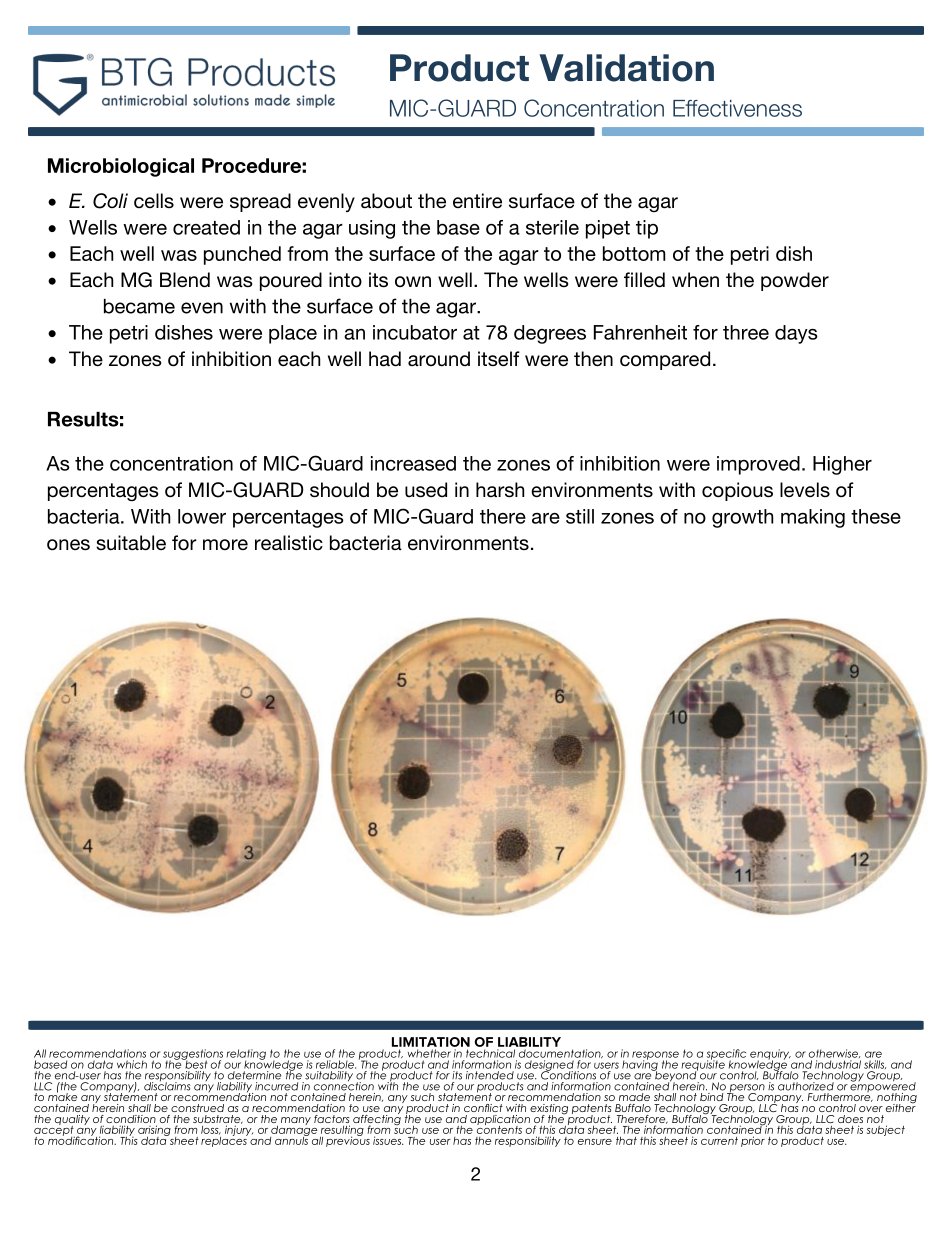  I want to click on suitable, so click(131, 543).
